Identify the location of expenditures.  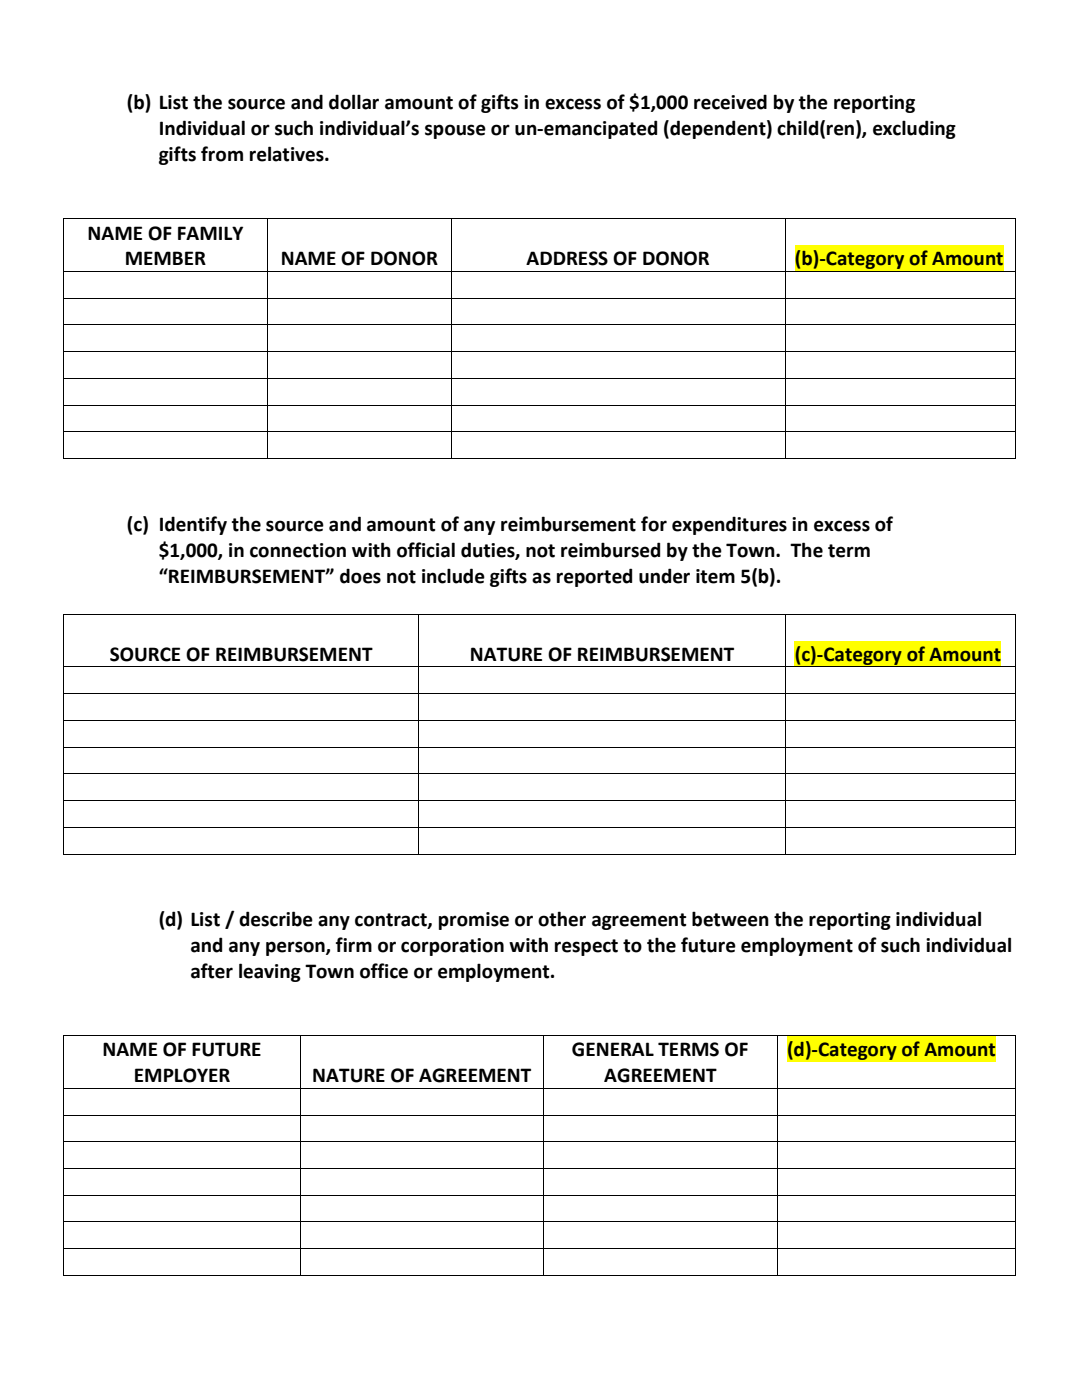
(729, 525).
